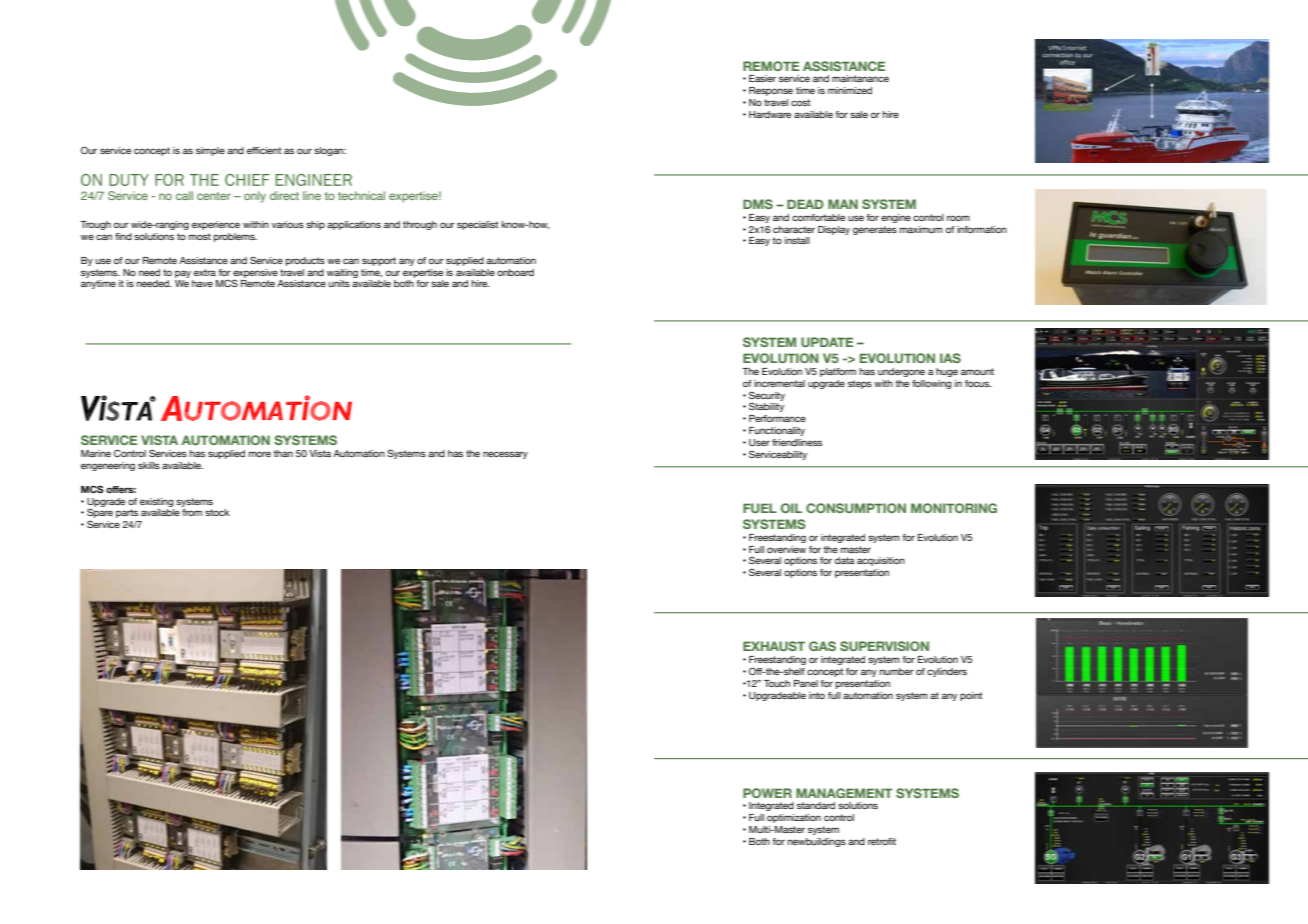 Image resolution: width=1308 pixels, height=924 pixels. What do you see at coordinates (794, 818) in the screenshot?
I see `optimization` at bounding box center [794, 818].
